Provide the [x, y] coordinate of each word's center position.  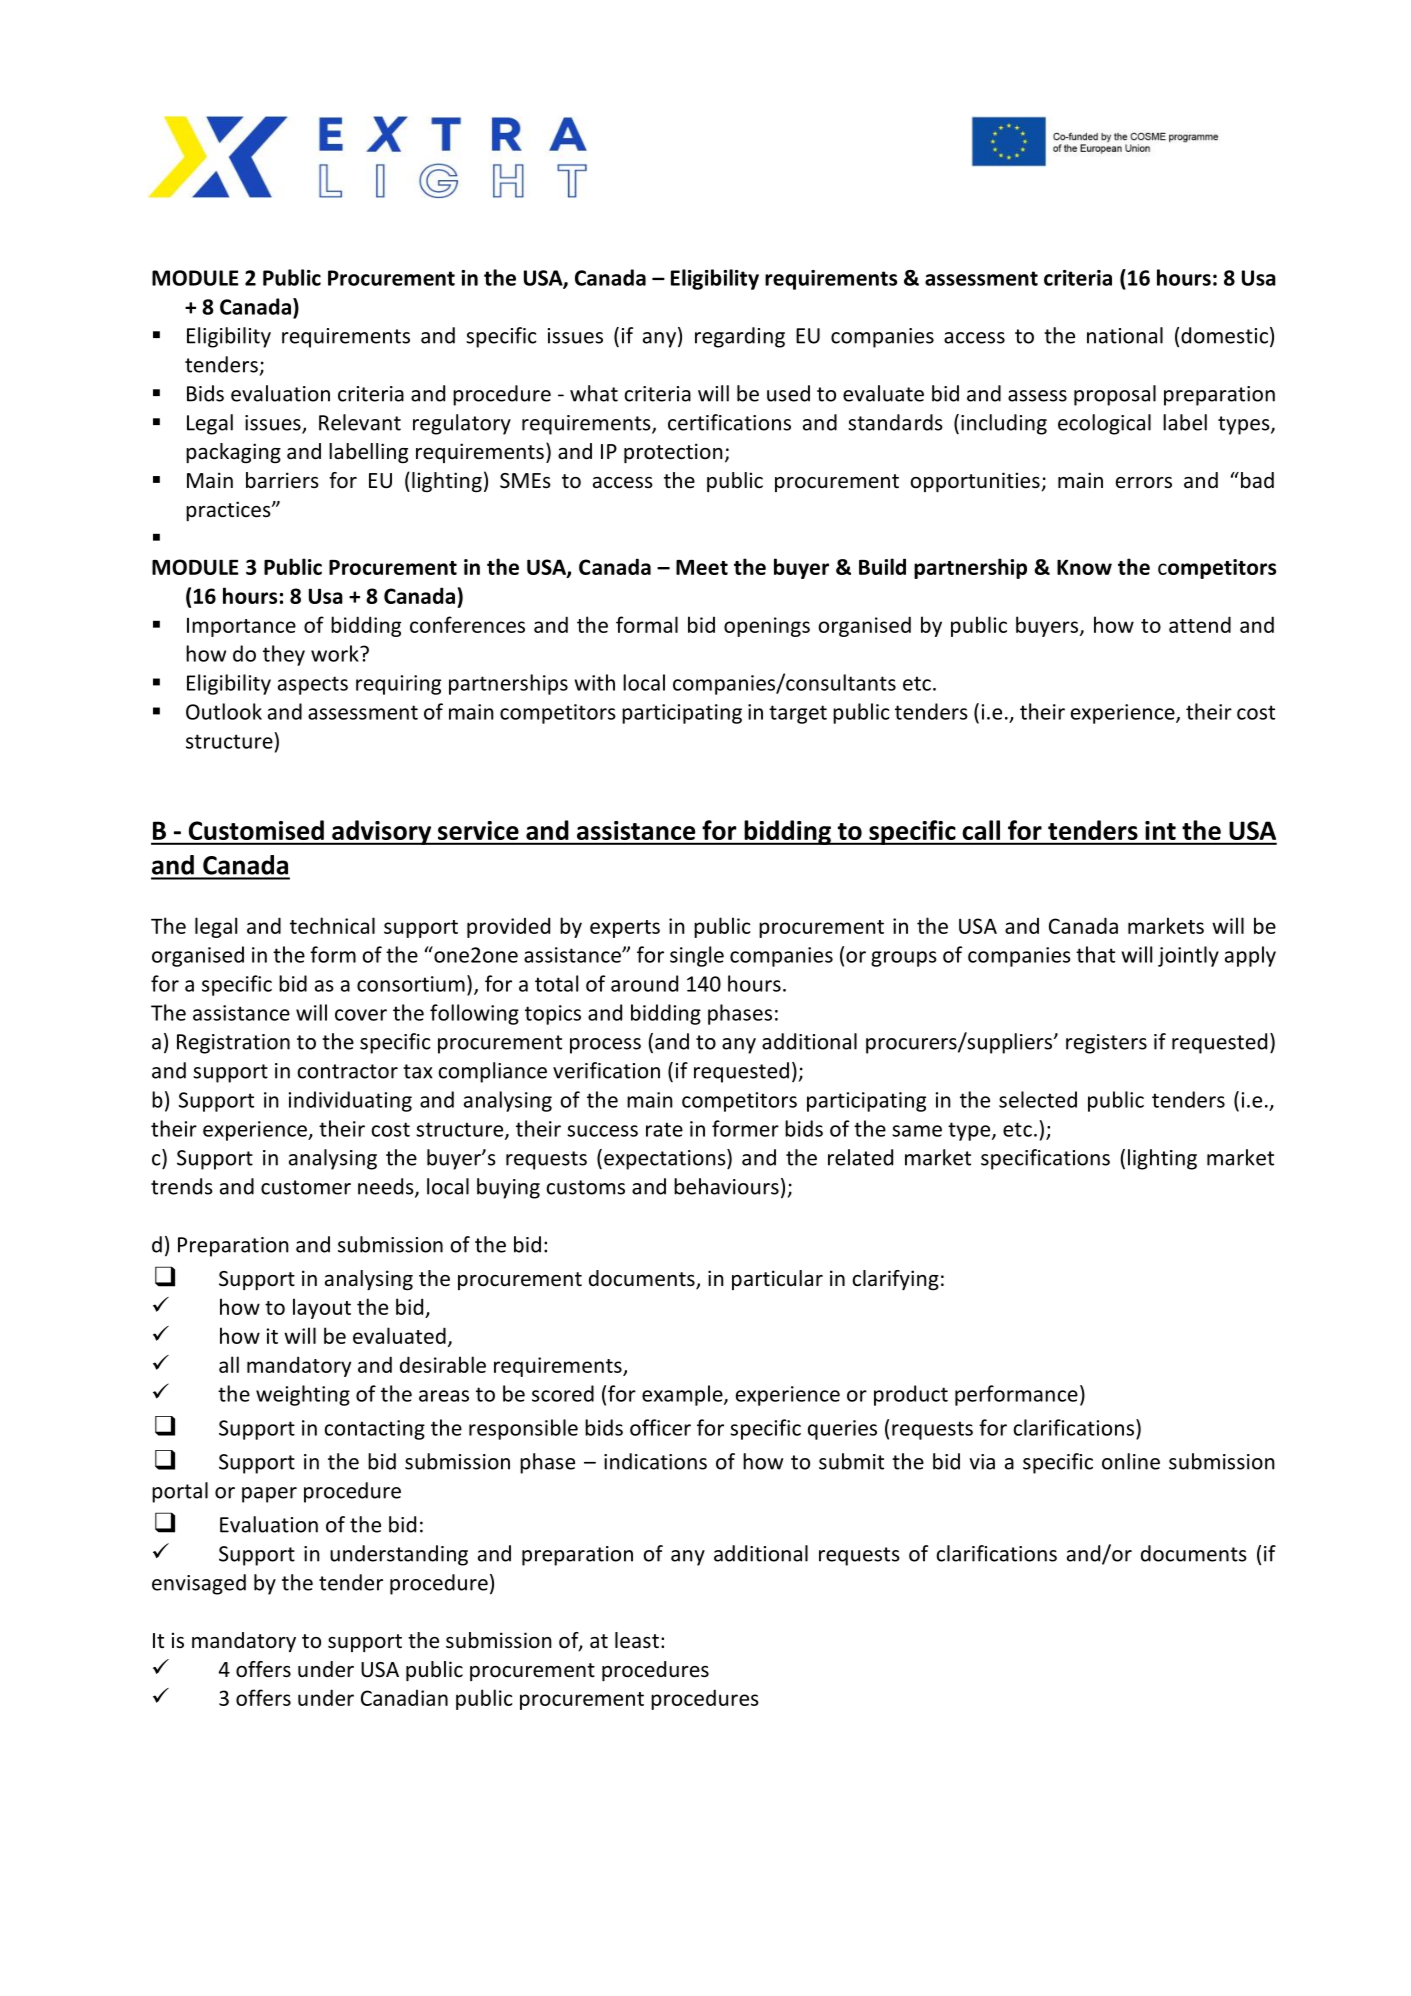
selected [1038, 1099]
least [637, 1640]
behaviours [726, 1186]
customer [306, 1187]
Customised [256, 830]
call [981, 830]
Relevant [360, 422]
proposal [1115, 395]
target [798, 714]
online [1131, 1461]
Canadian [404, 1697]
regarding [740, 337]
